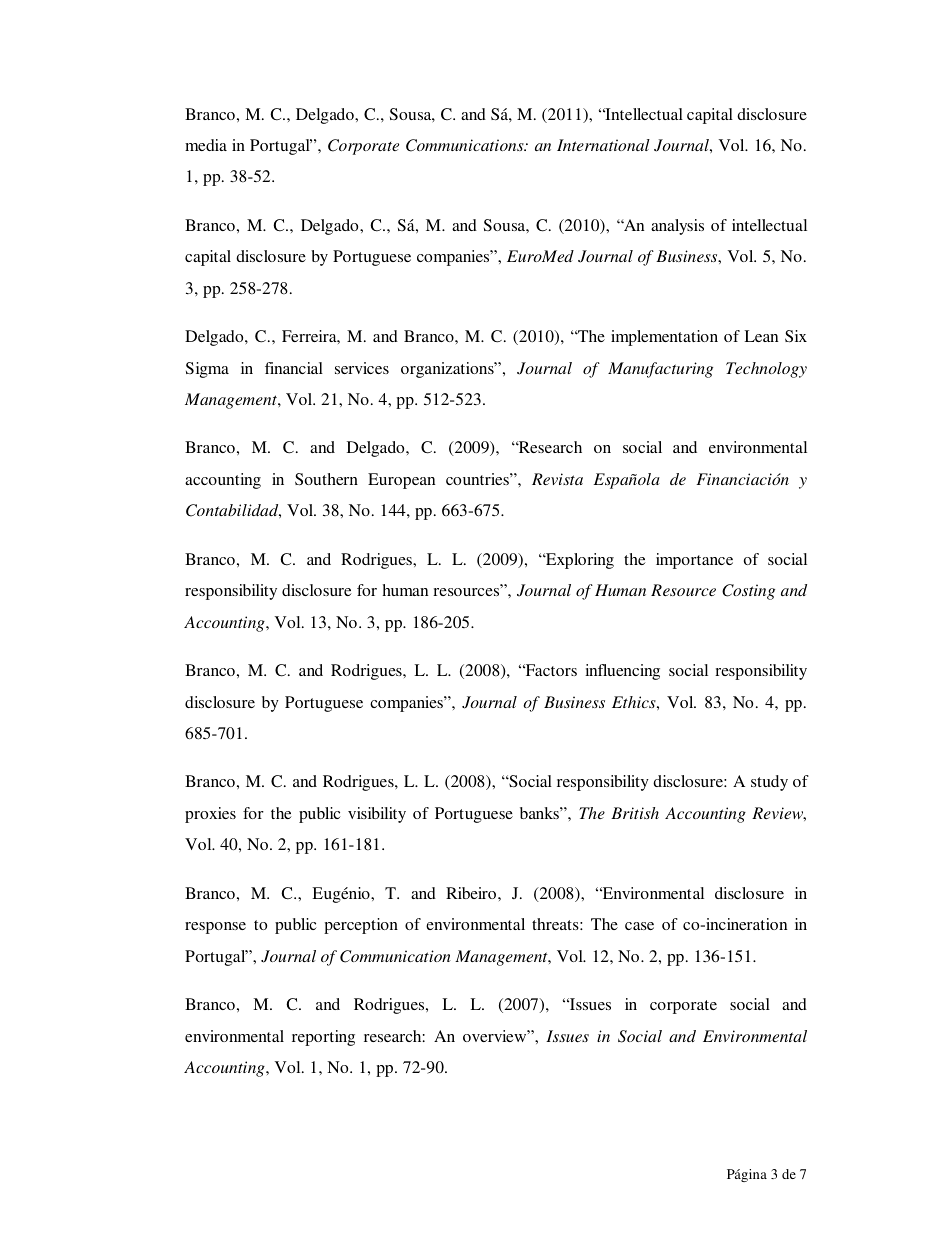 The height and width of the document is (1233, 952). I want to click on Ribeiro, so click(472, 893).
